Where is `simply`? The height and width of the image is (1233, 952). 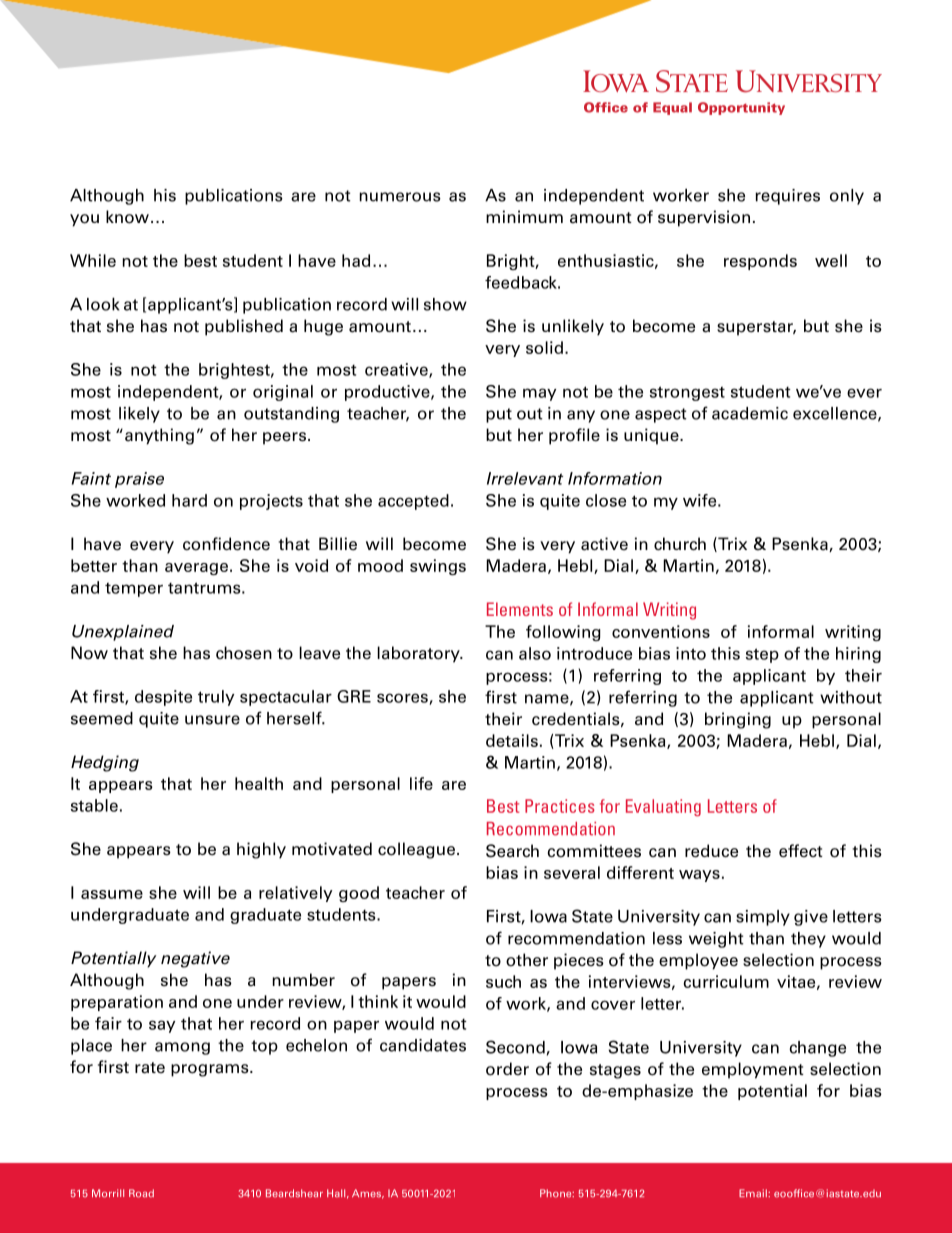 simply is located at coordinates (763, 918).
